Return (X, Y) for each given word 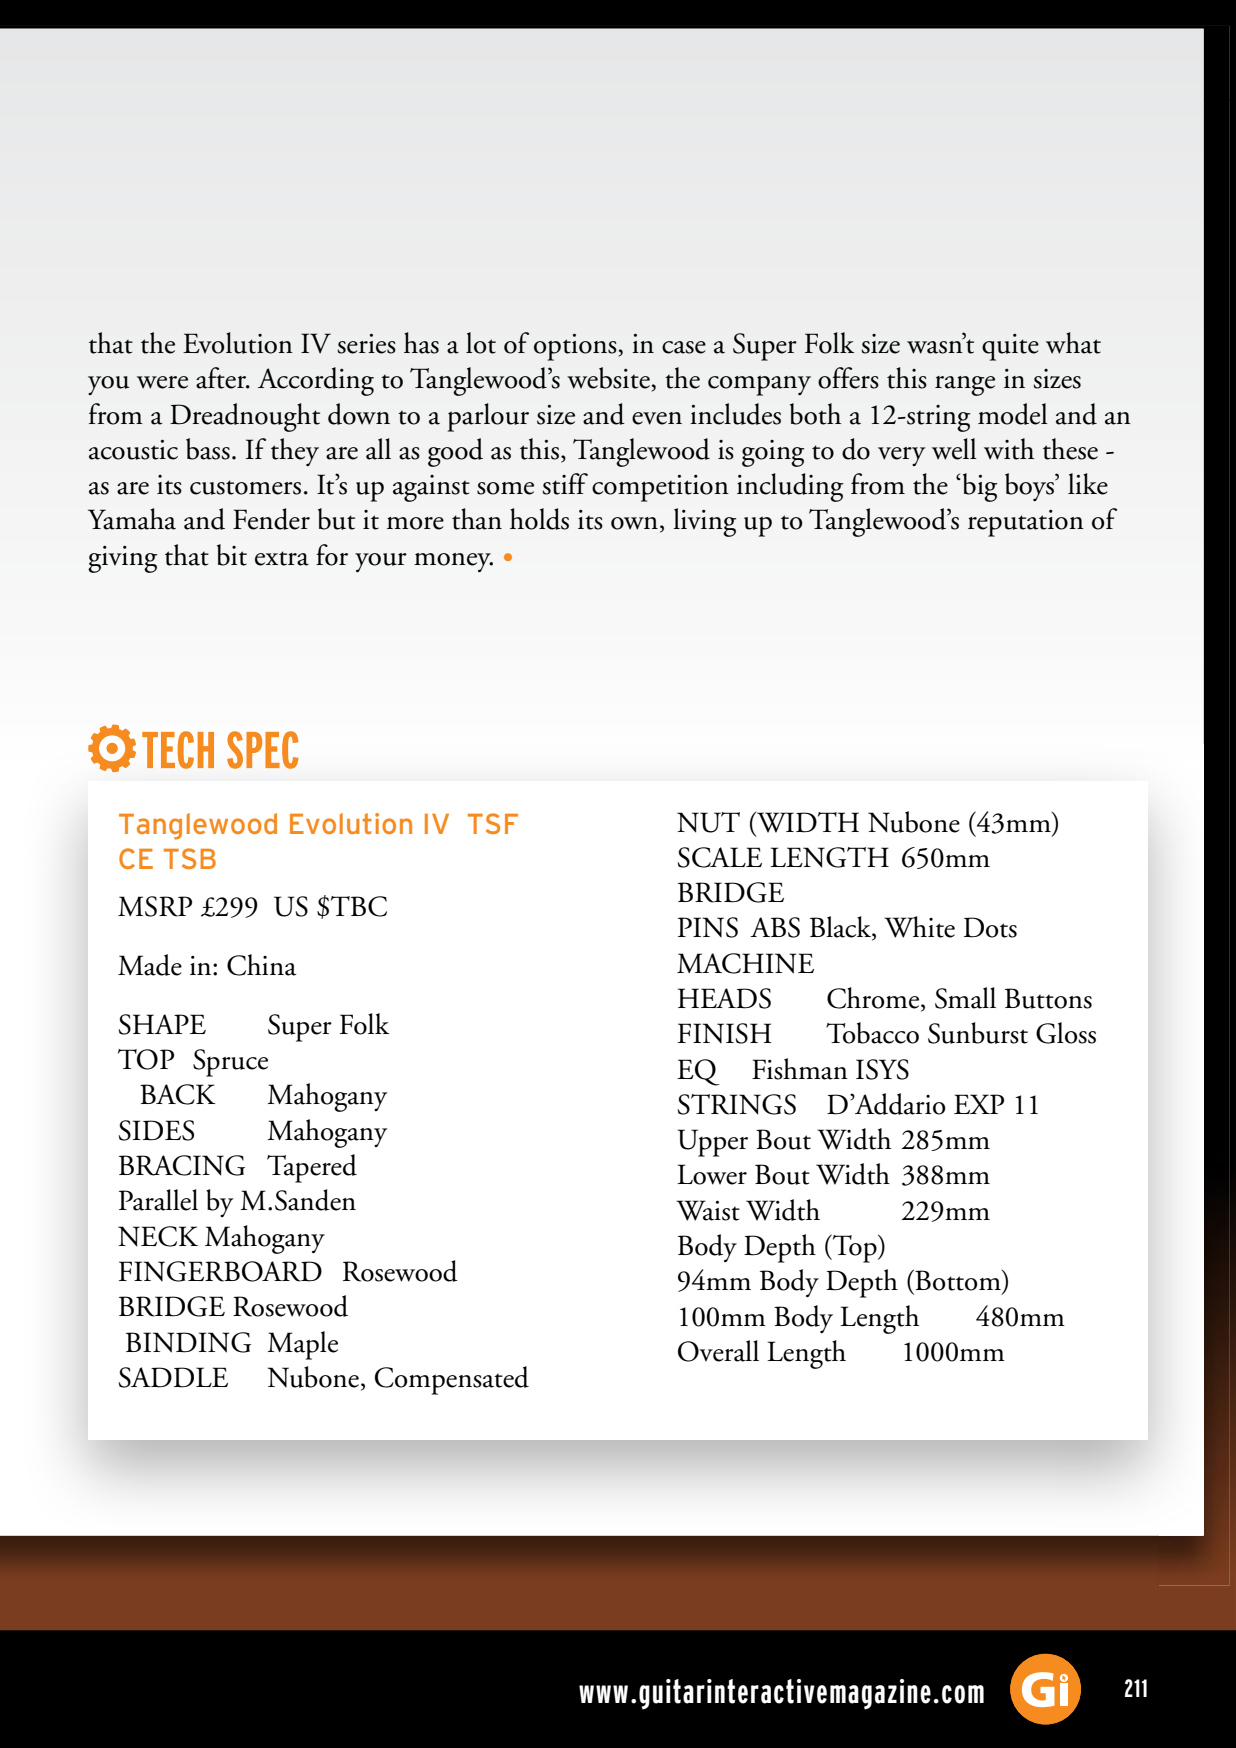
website (608, 378)
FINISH (725, 1033)
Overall (718, 1351)
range (965, 386)
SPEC (263, 750)
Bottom (958, 1280)
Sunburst (978, 1033)
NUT (708, 822)
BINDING (188, 1342)
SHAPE (162, 1024)
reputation (1026, 523)
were (162, 382)
